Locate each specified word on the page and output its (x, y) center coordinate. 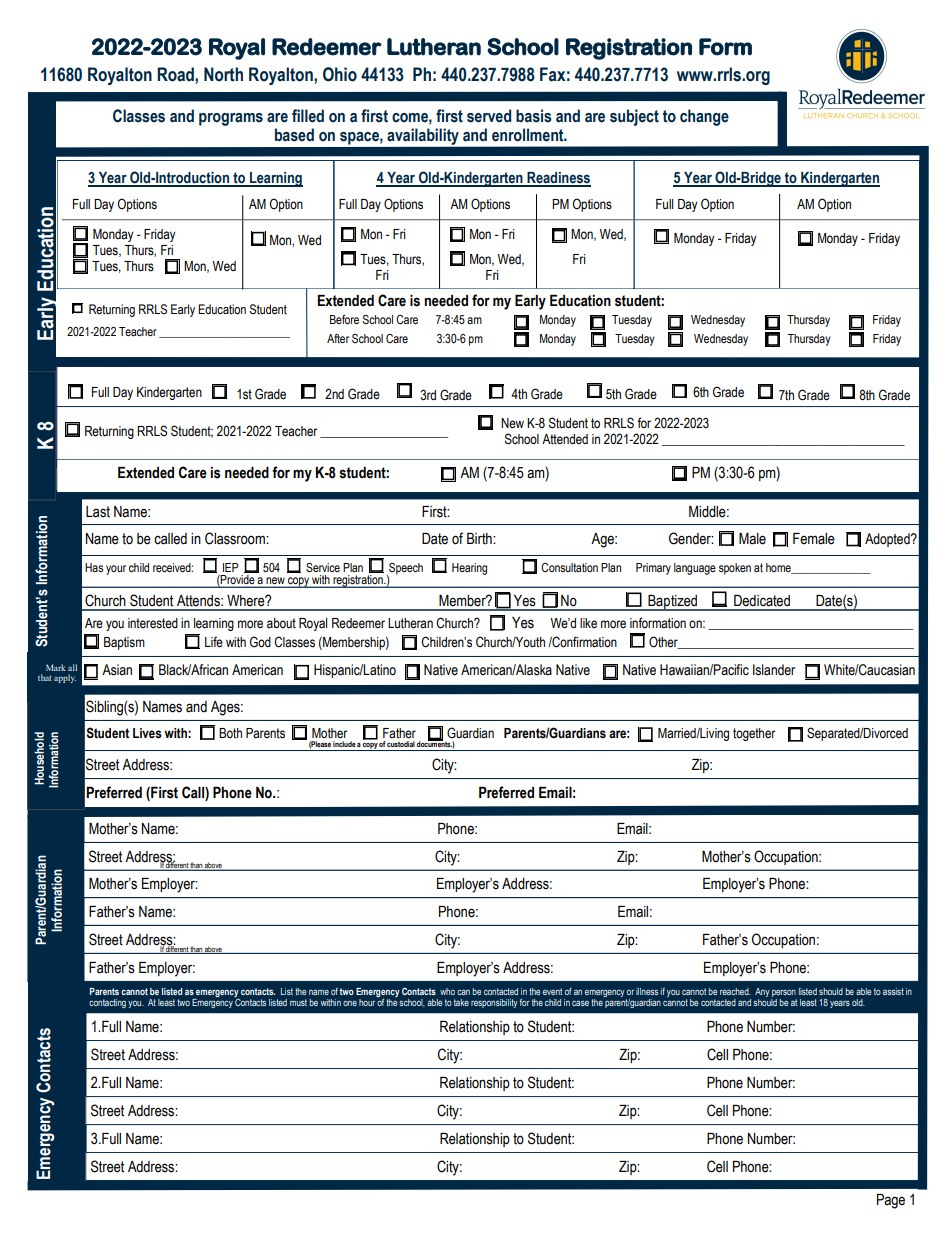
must (298, 1002)
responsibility (494, 1003)
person (784, 993)
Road (176, 74)
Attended (565, 439)
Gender (691, 538)
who (447, 991)
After (338, 338)
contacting (107, 1003)
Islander (774, 670)
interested (153, 623)
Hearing (469, 569)
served (489, 116)
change (704, 117)
